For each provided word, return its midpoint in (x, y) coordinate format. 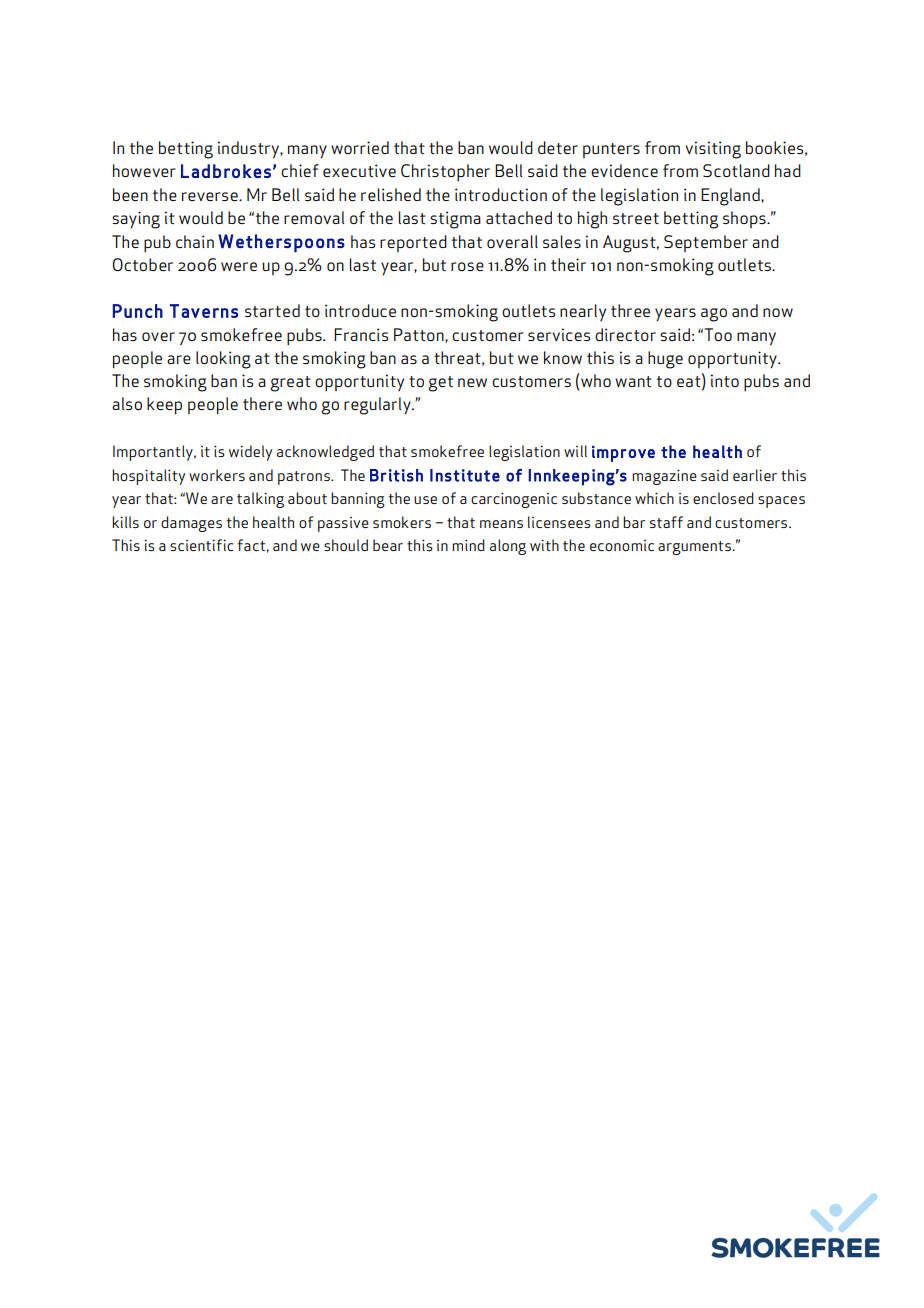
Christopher (445, 172)
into (725, 380)
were (239, 266)
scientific (202, 545)
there (262, 403)
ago (714, 315)
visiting (713, 150)
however (144, 170)
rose (467, 266)
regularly (378, 406)
